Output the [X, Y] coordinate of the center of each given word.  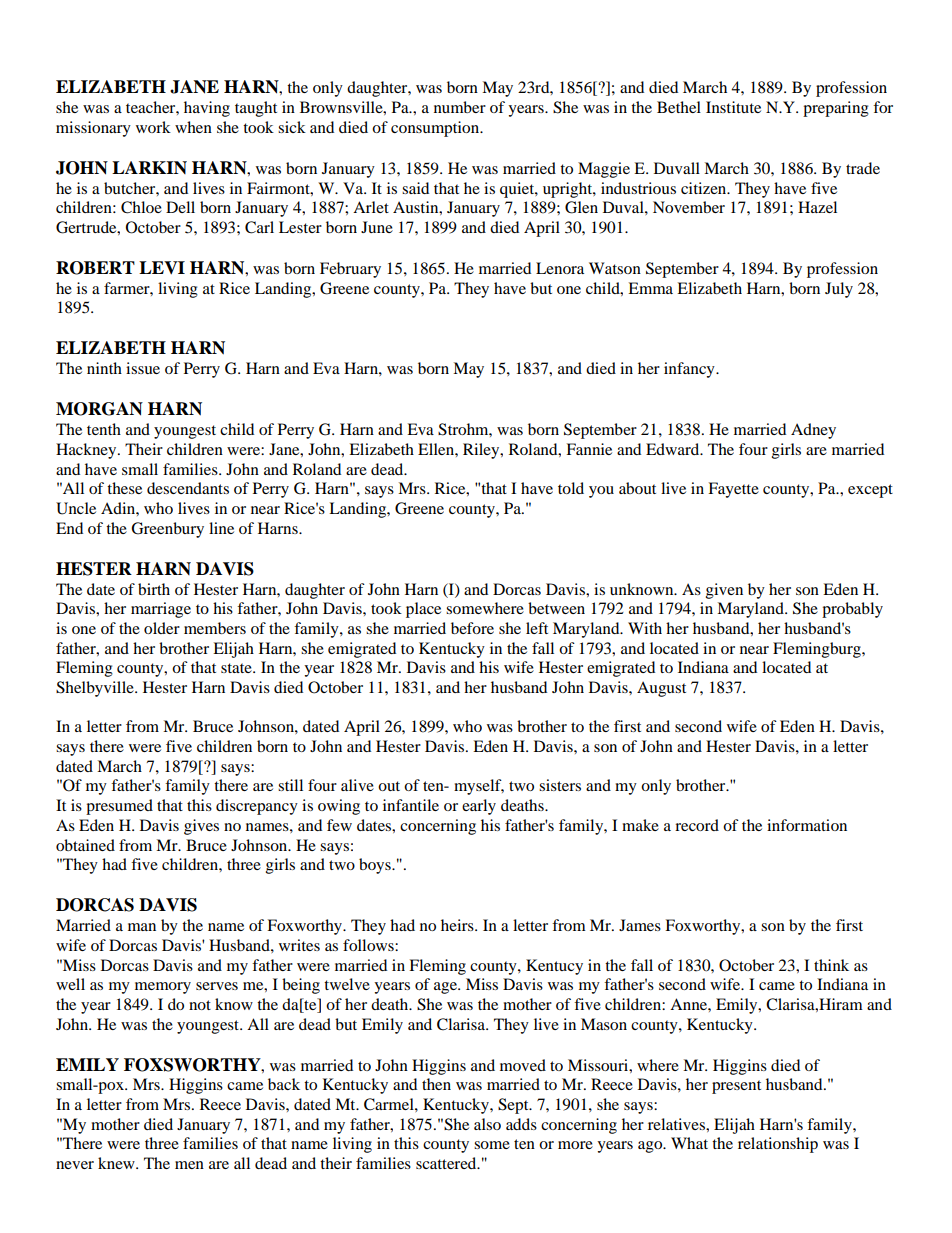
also [487, 1124]
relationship [778, 1145]
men [189, 1165]
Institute [733, 107]
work [153, 127]
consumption [436, 129]
